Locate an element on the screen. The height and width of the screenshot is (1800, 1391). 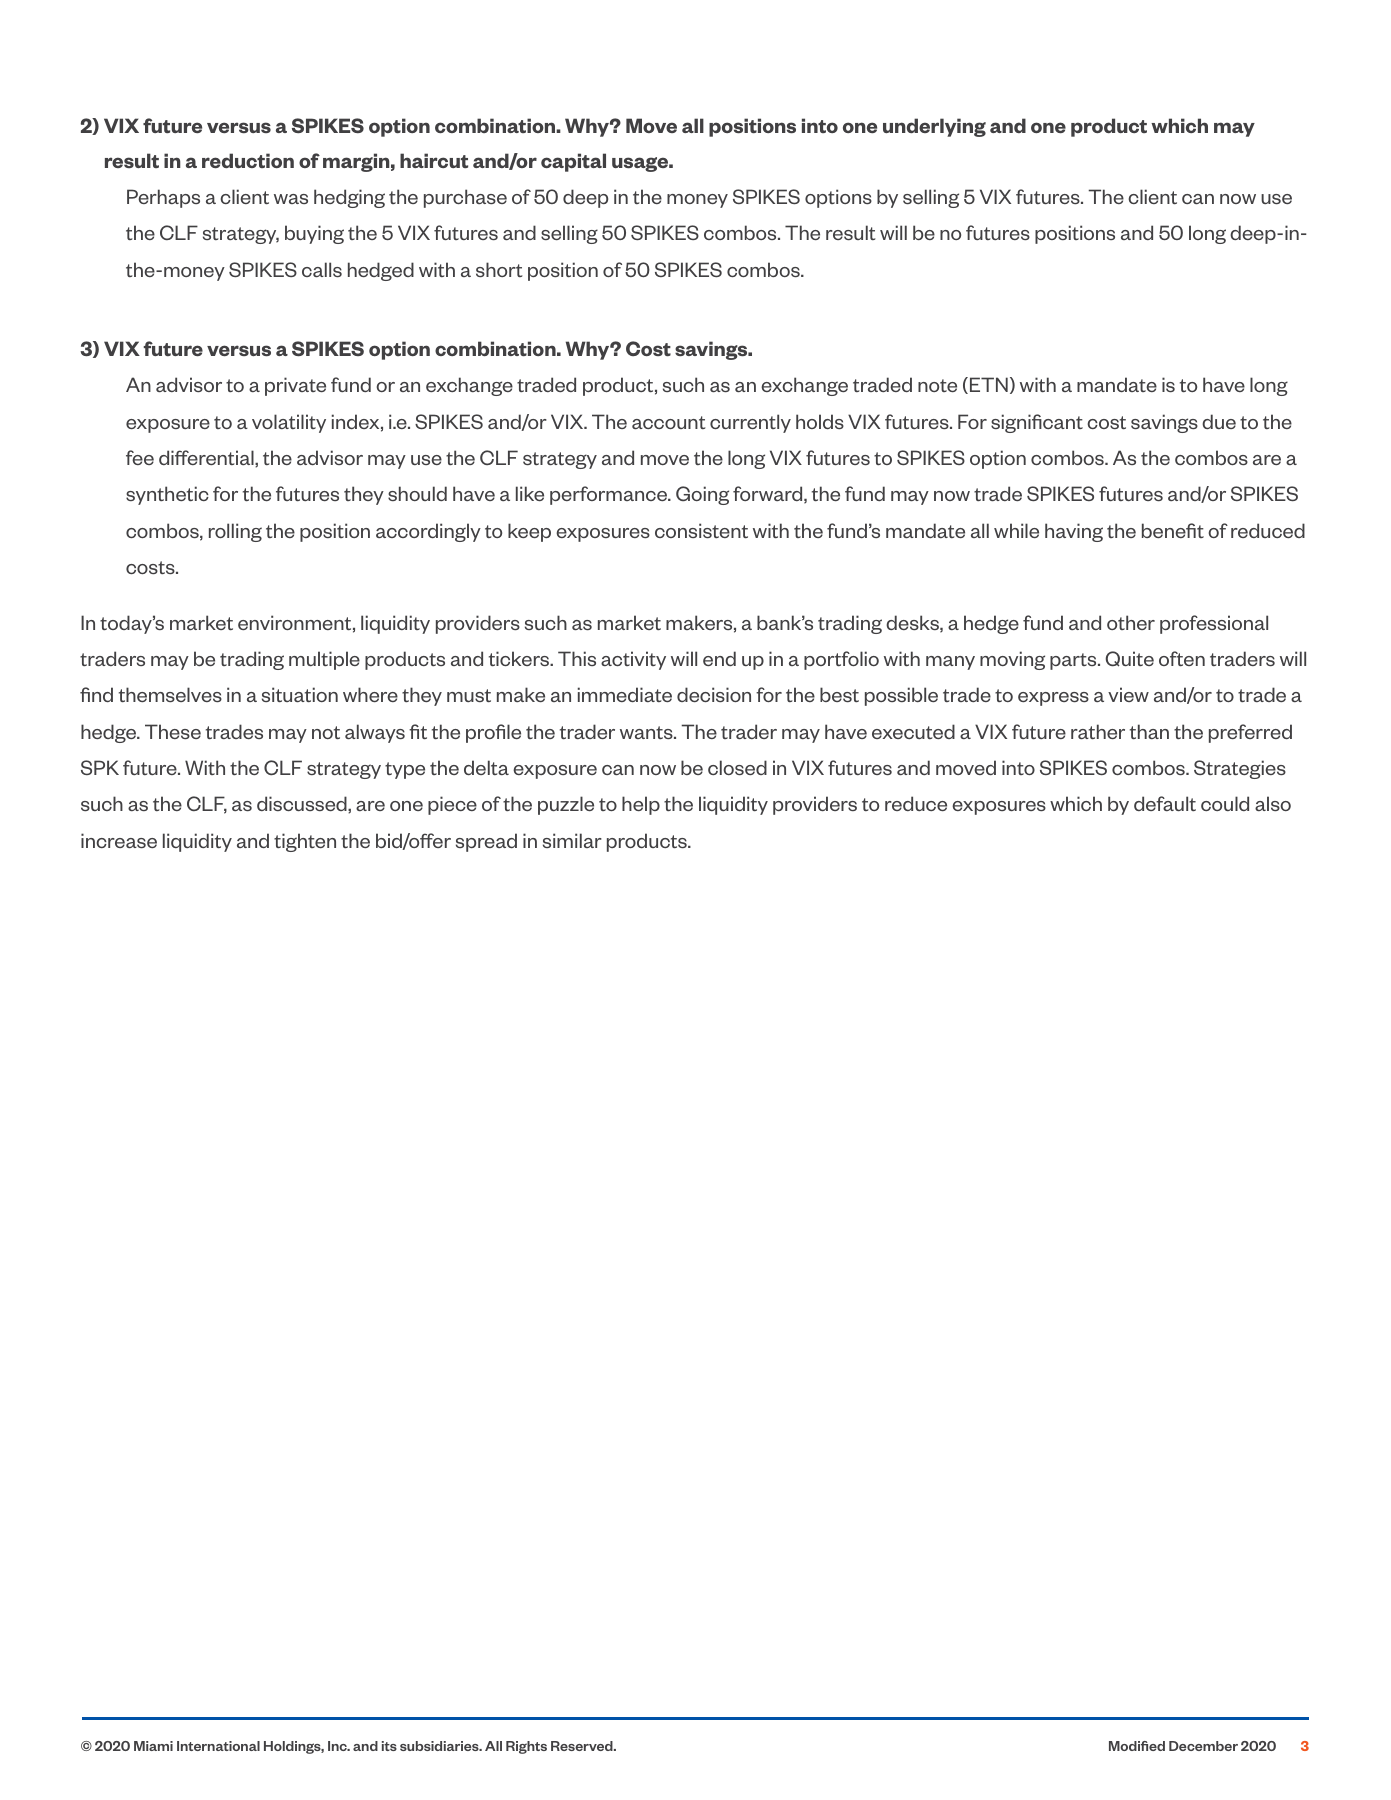
underlying is located at coordinates (934, 127).
